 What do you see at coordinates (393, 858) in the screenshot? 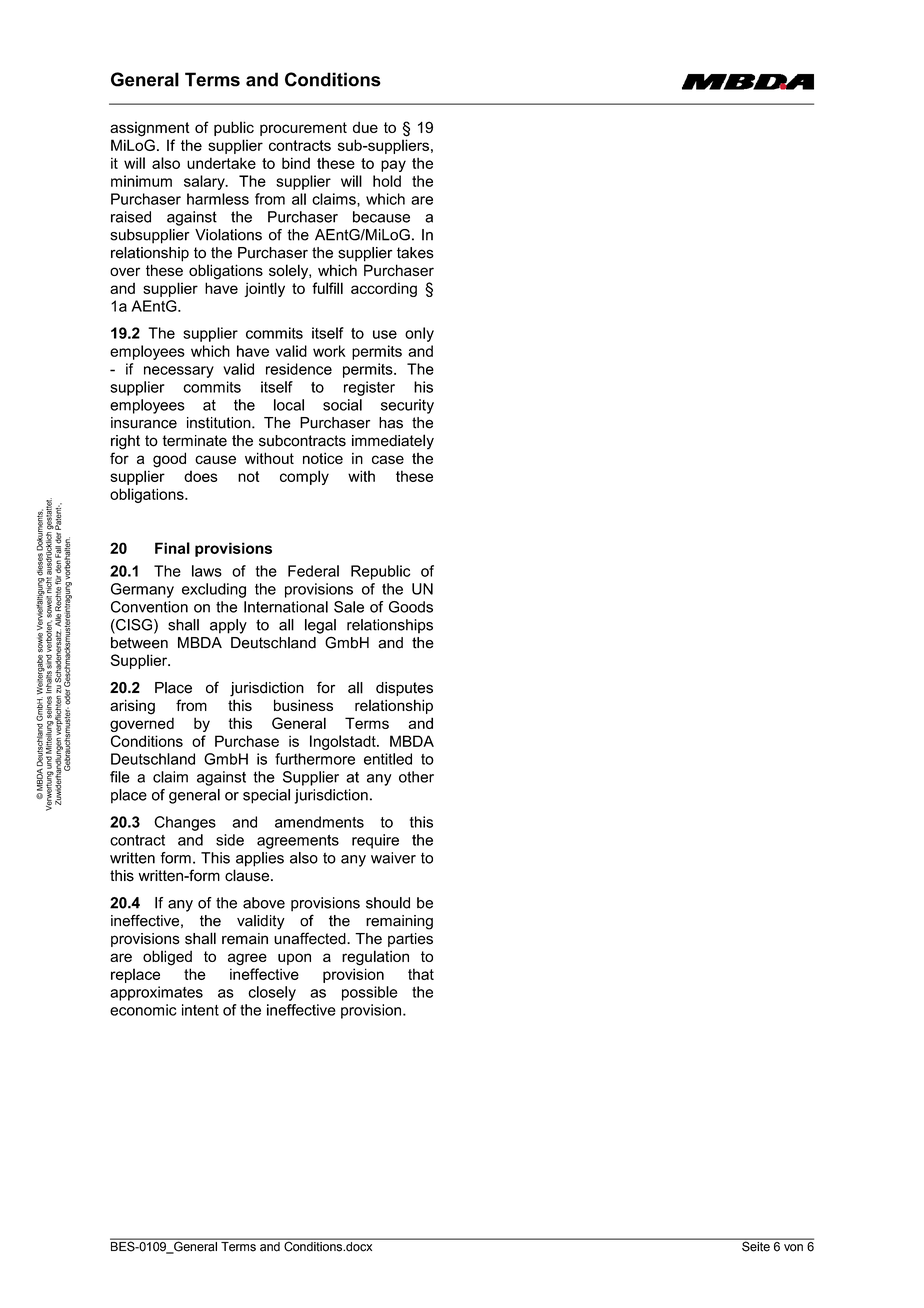
I see `waiver` at bounding box center [393, 858].
